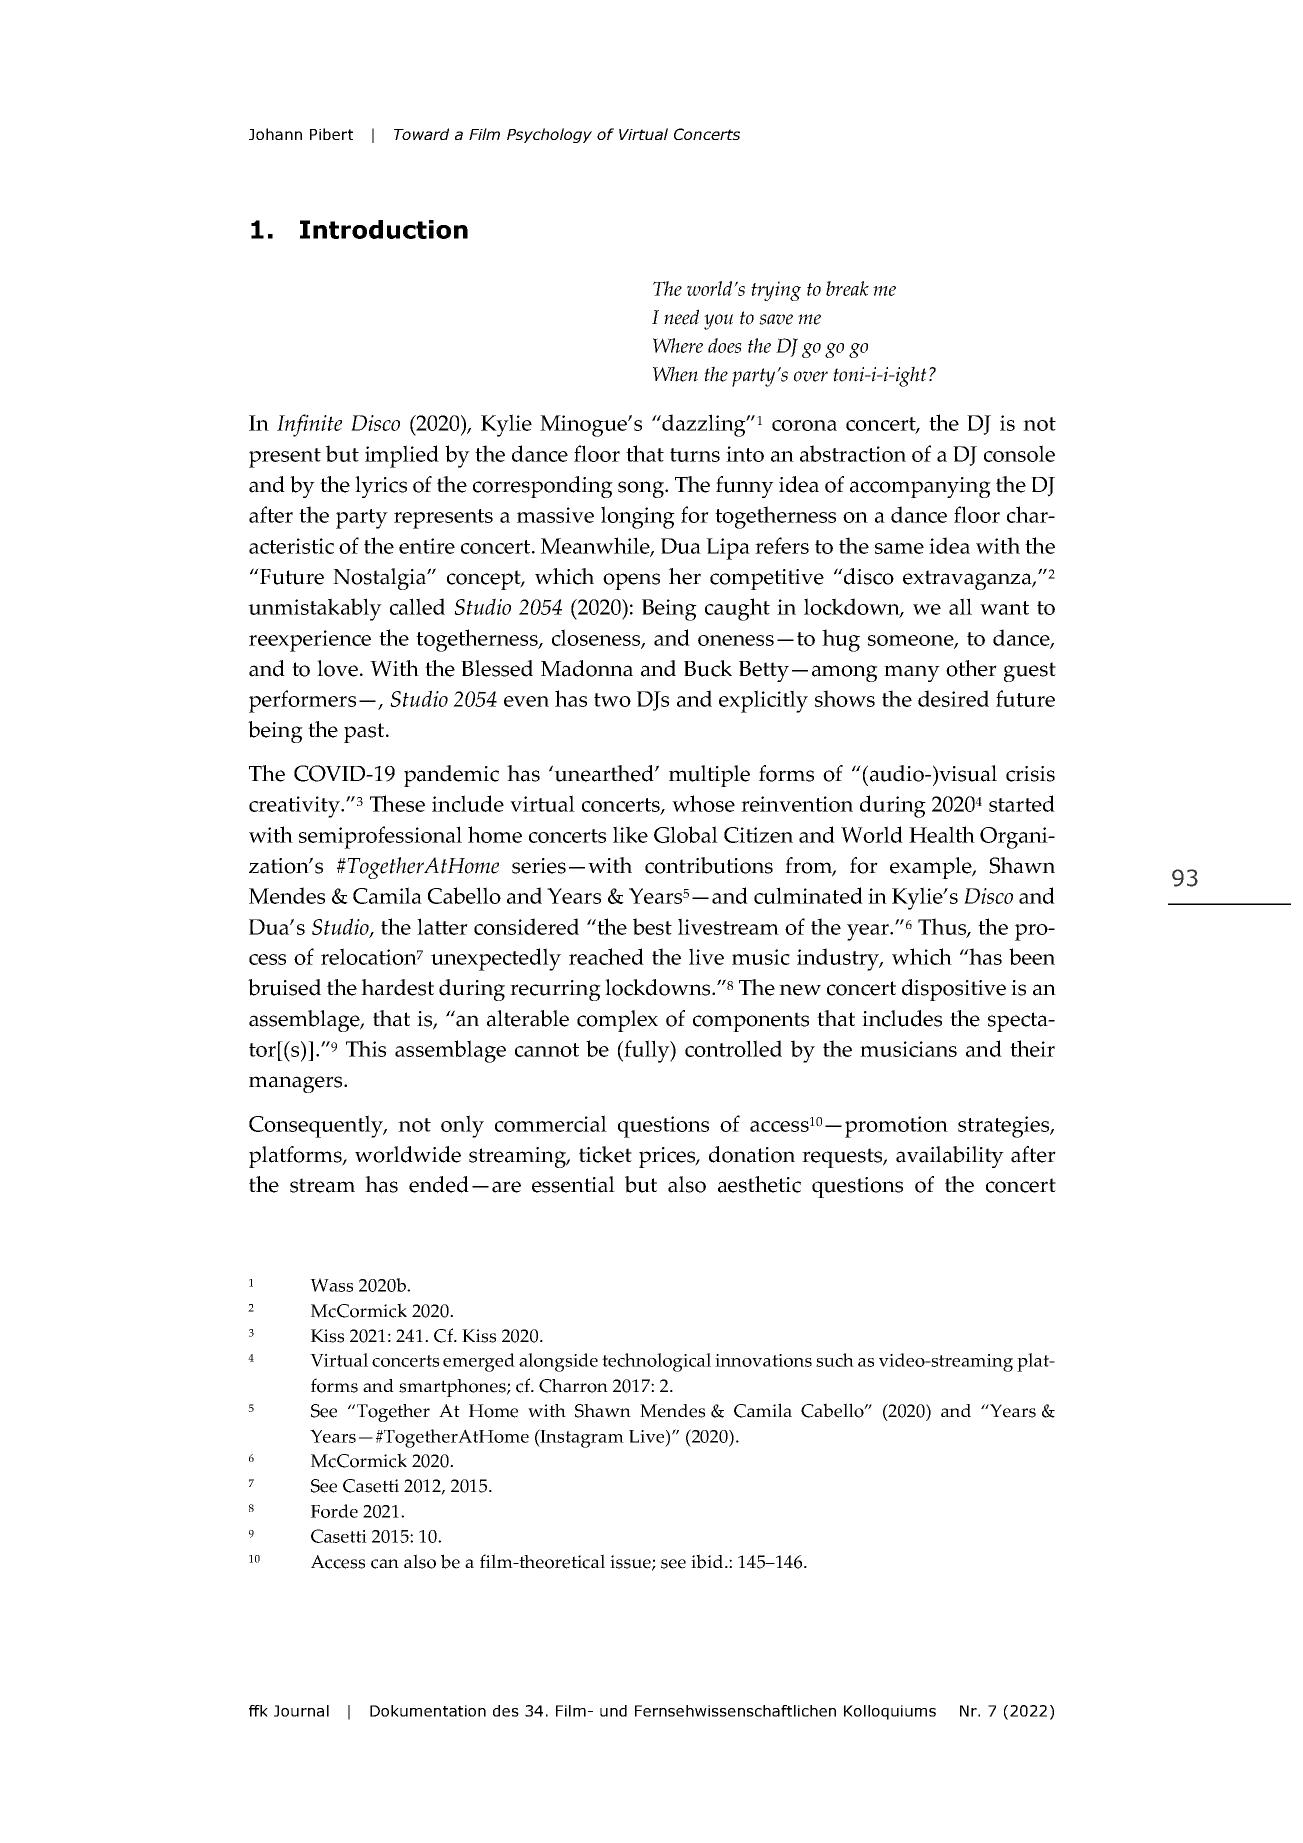 The width and height of the screenshot is (1303, 1843). What do you see at coordinates (612, 700) in the screenshot?
I see `two` at bounding box center [612, 700].
